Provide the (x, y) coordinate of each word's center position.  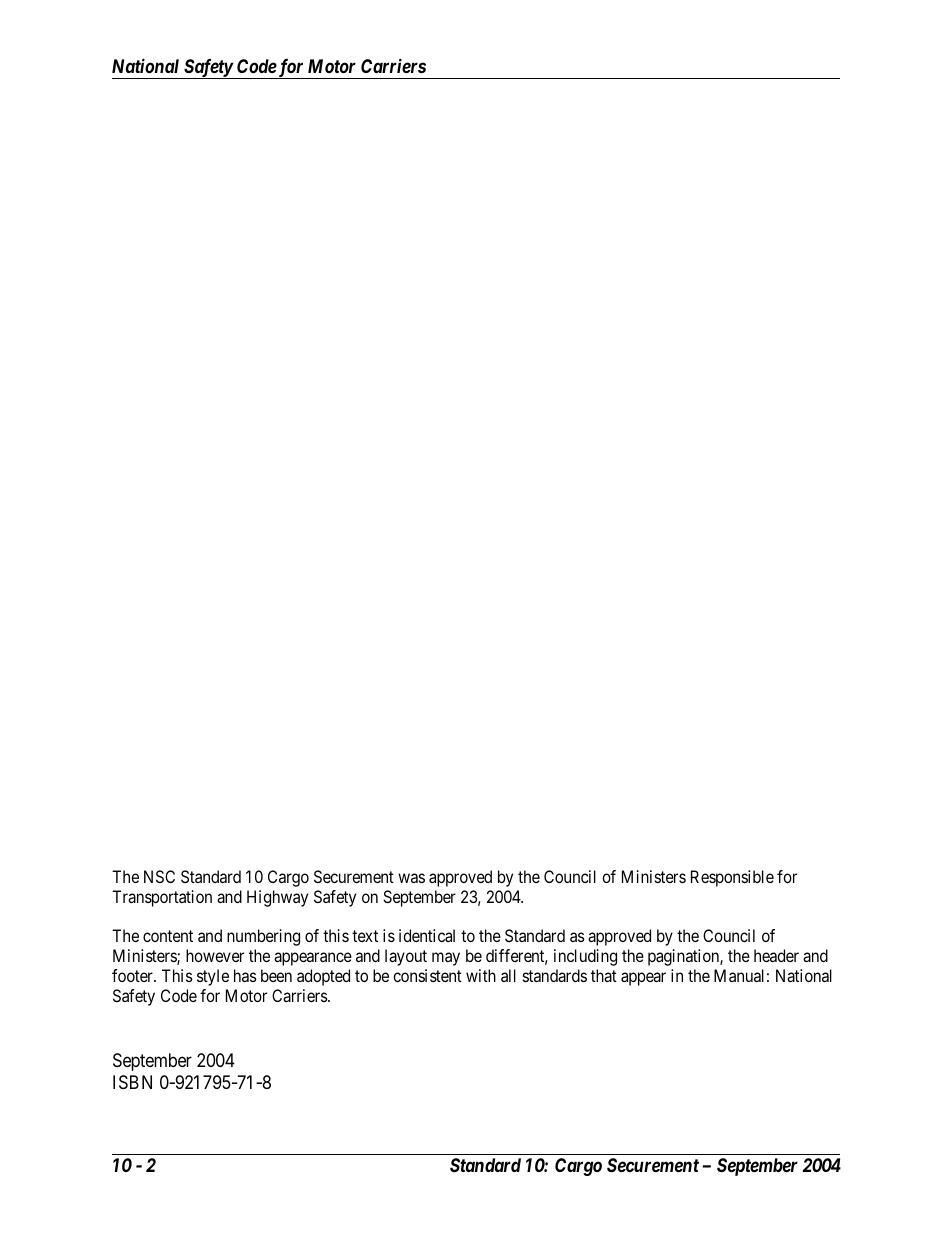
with (481, 975)
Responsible (732, 878)
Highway (277, 898)
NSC (159, 876)
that (604, 975)
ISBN (132, 1082)
